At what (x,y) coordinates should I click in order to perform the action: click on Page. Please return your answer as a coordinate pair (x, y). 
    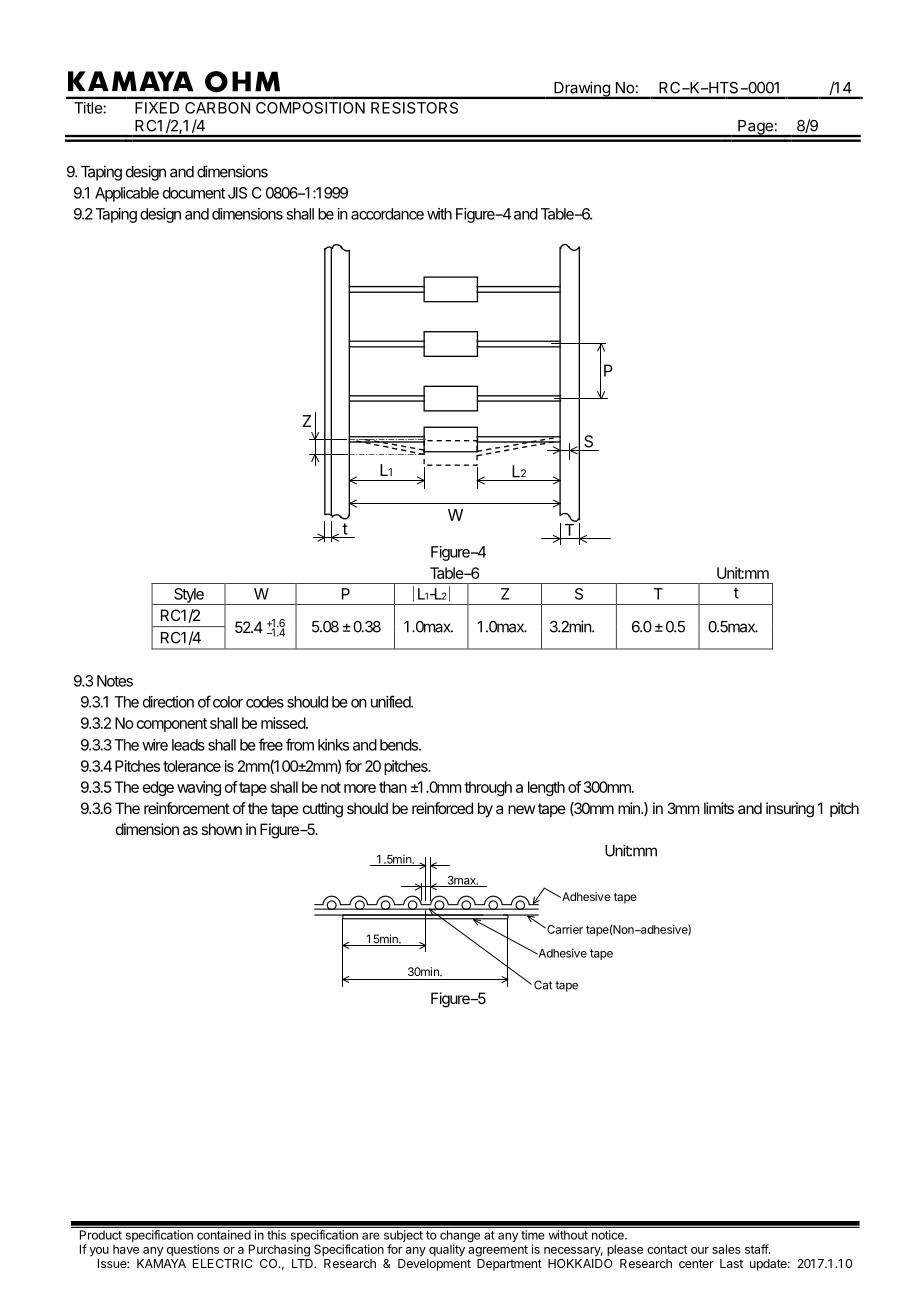
    Looking at the image, I should click on (755, 128).
